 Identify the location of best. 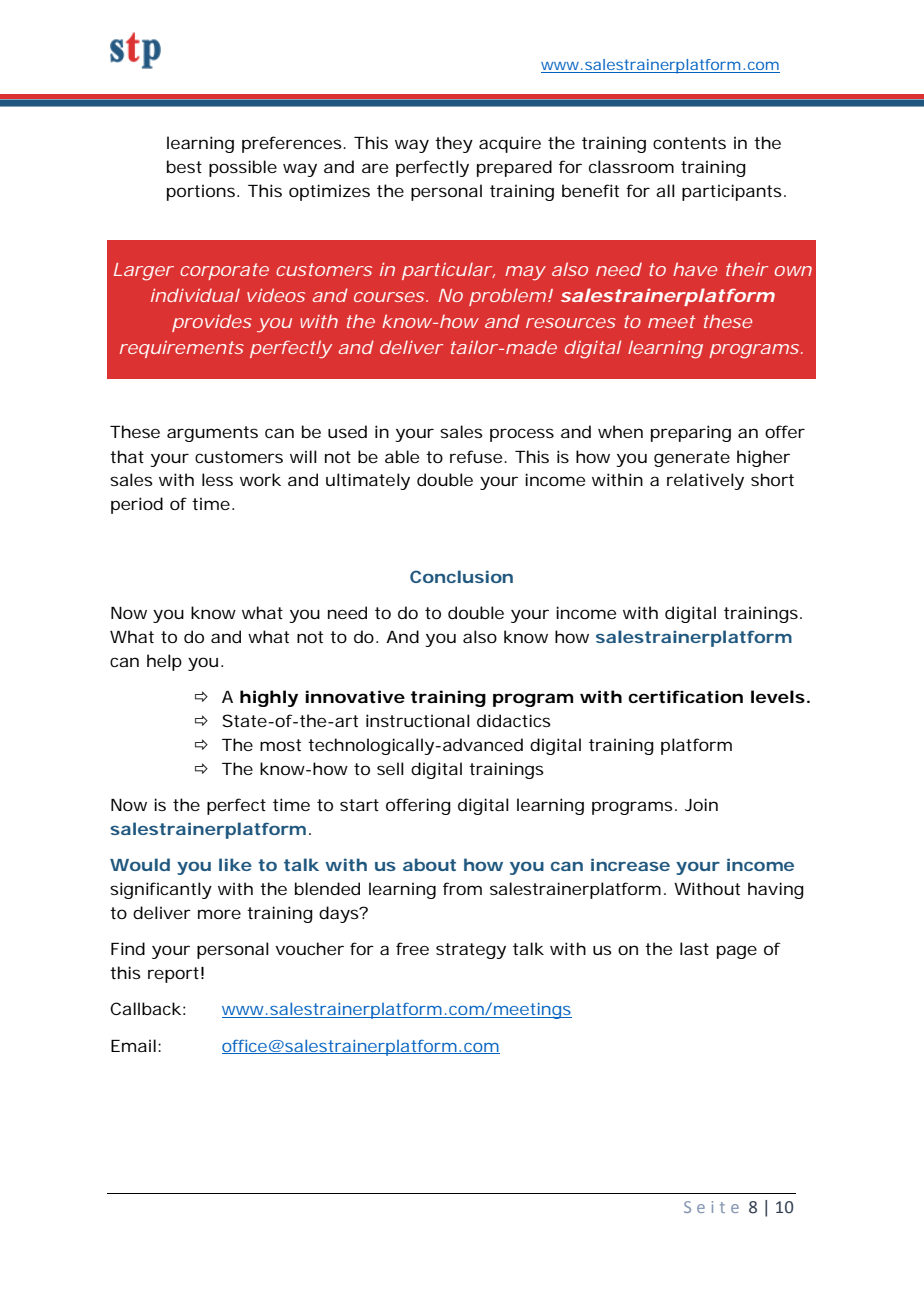
(184, 166).
